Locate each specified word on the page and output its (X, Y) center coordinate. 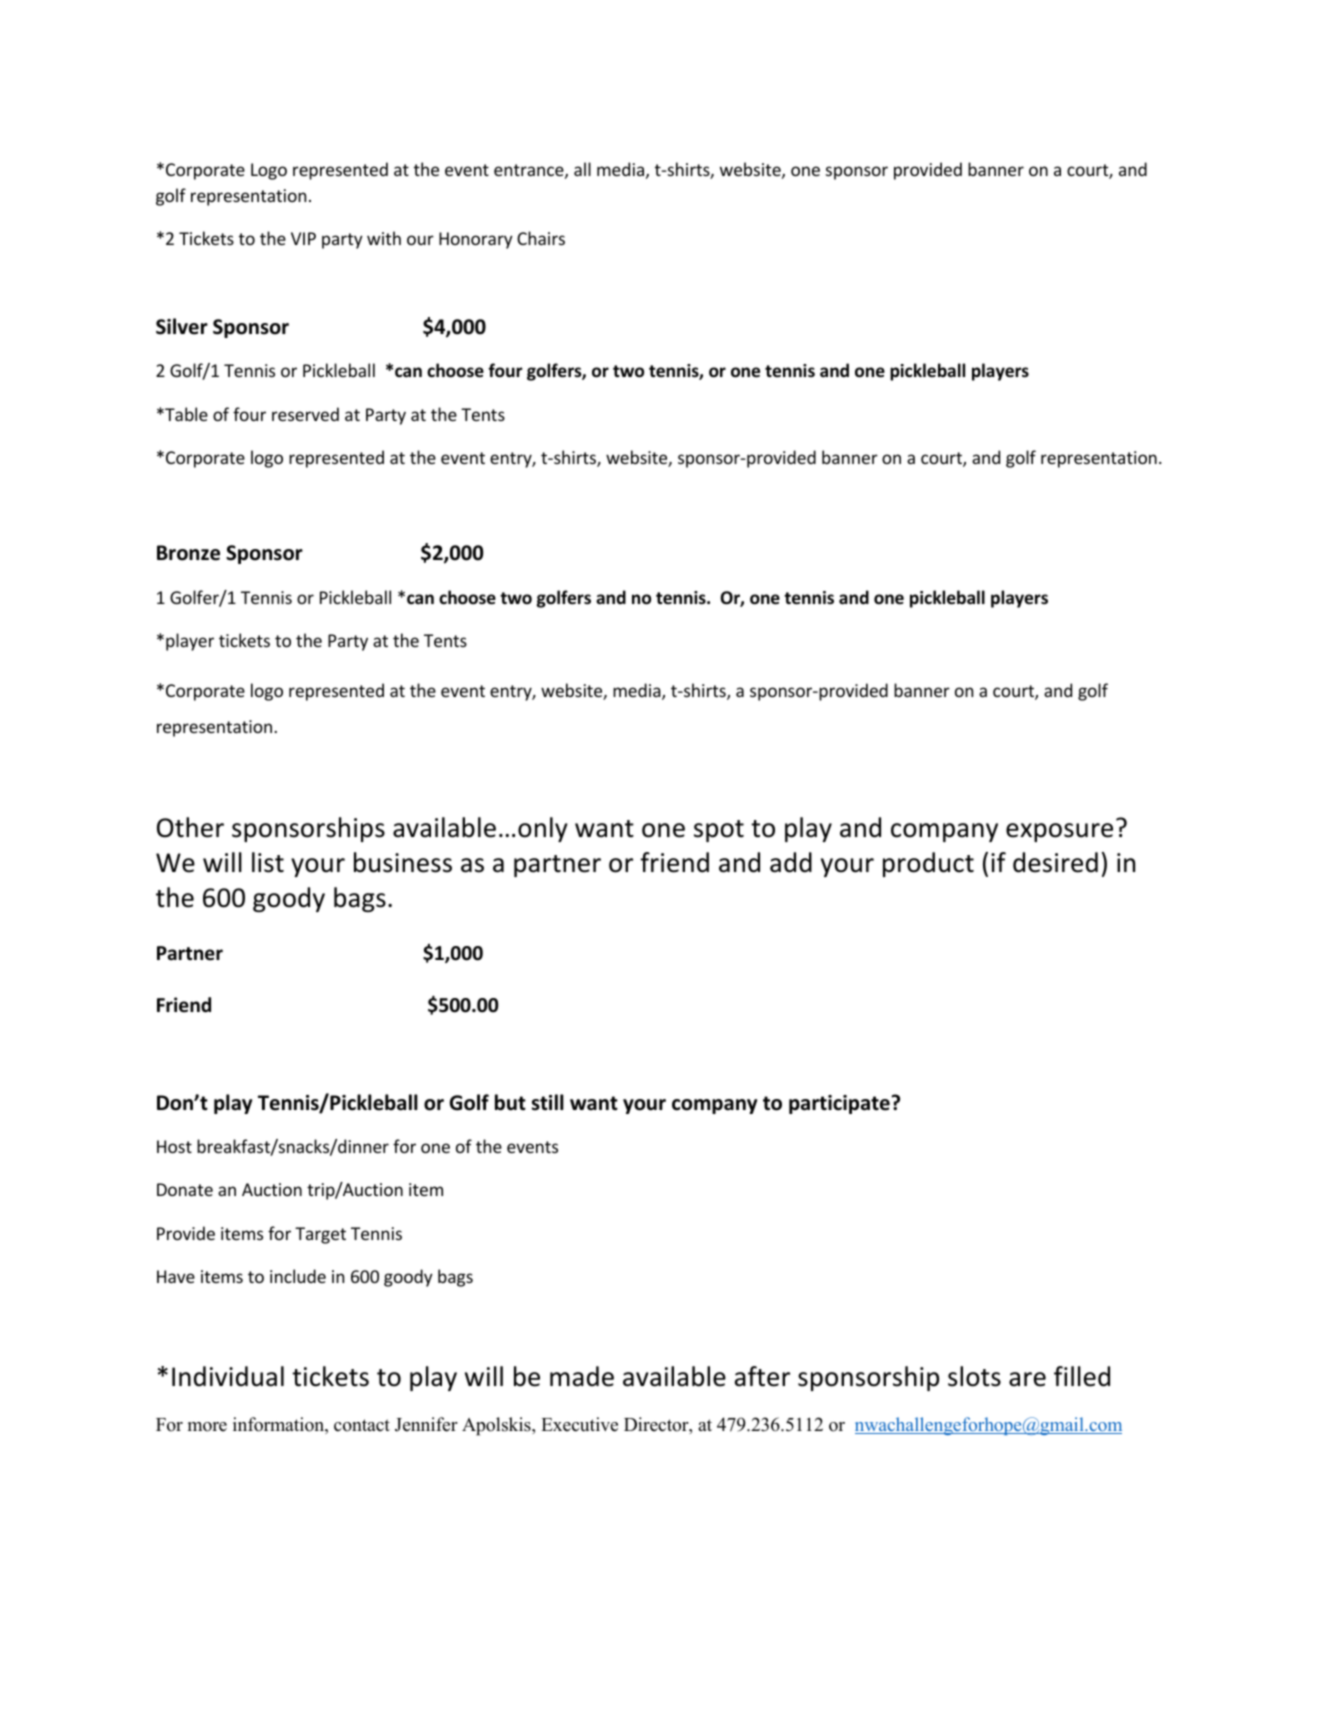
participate (840, 1104)
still (548, 1102)
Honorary (476, 240)
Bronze (188, 553)
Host (174, 1146)
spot (719, 831)
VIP (303, 238)
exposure (1059, 832)
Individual (228, 1376)
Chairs (541, 238)
